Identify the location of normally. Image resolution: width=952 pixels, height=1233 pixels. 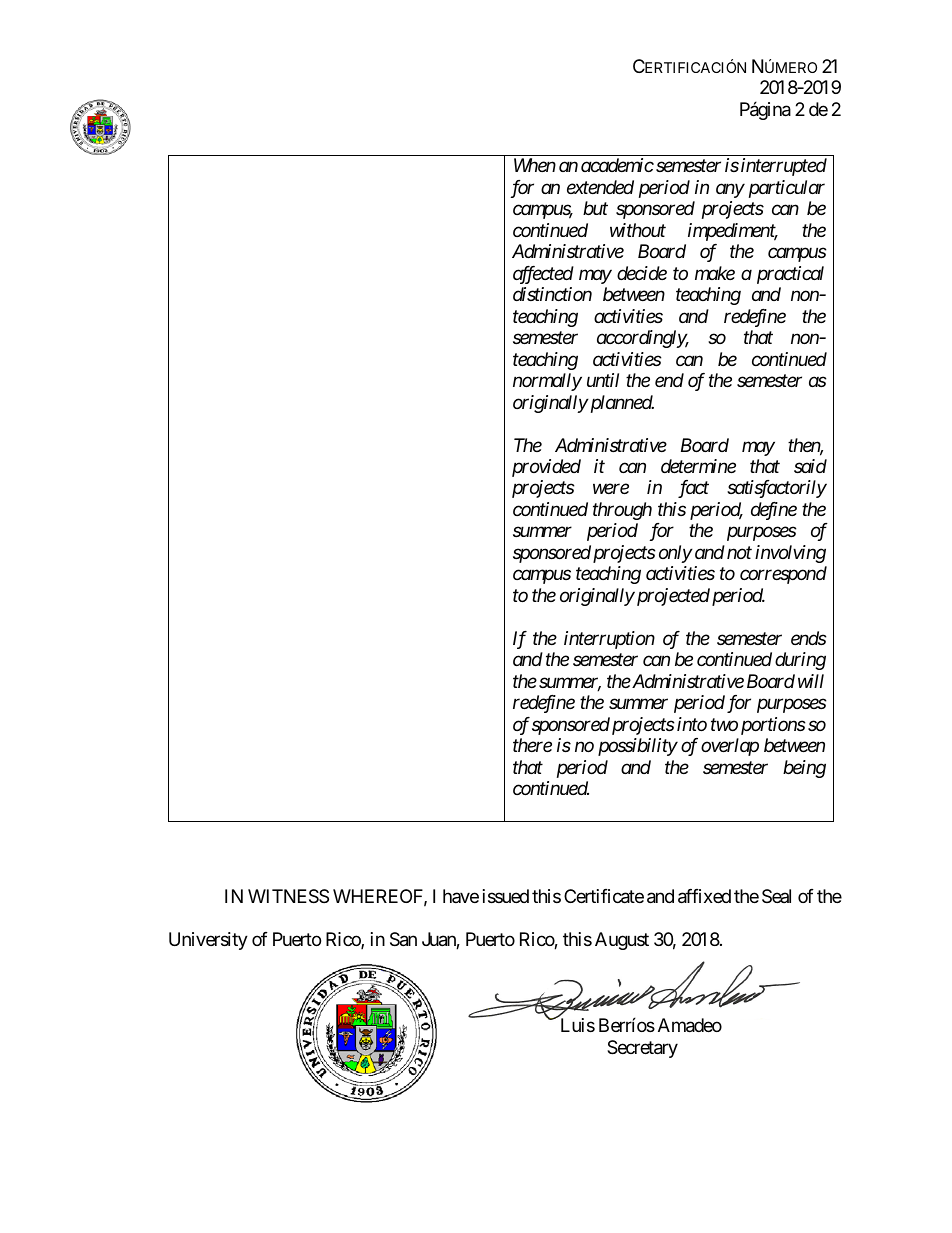
(547, 382).
